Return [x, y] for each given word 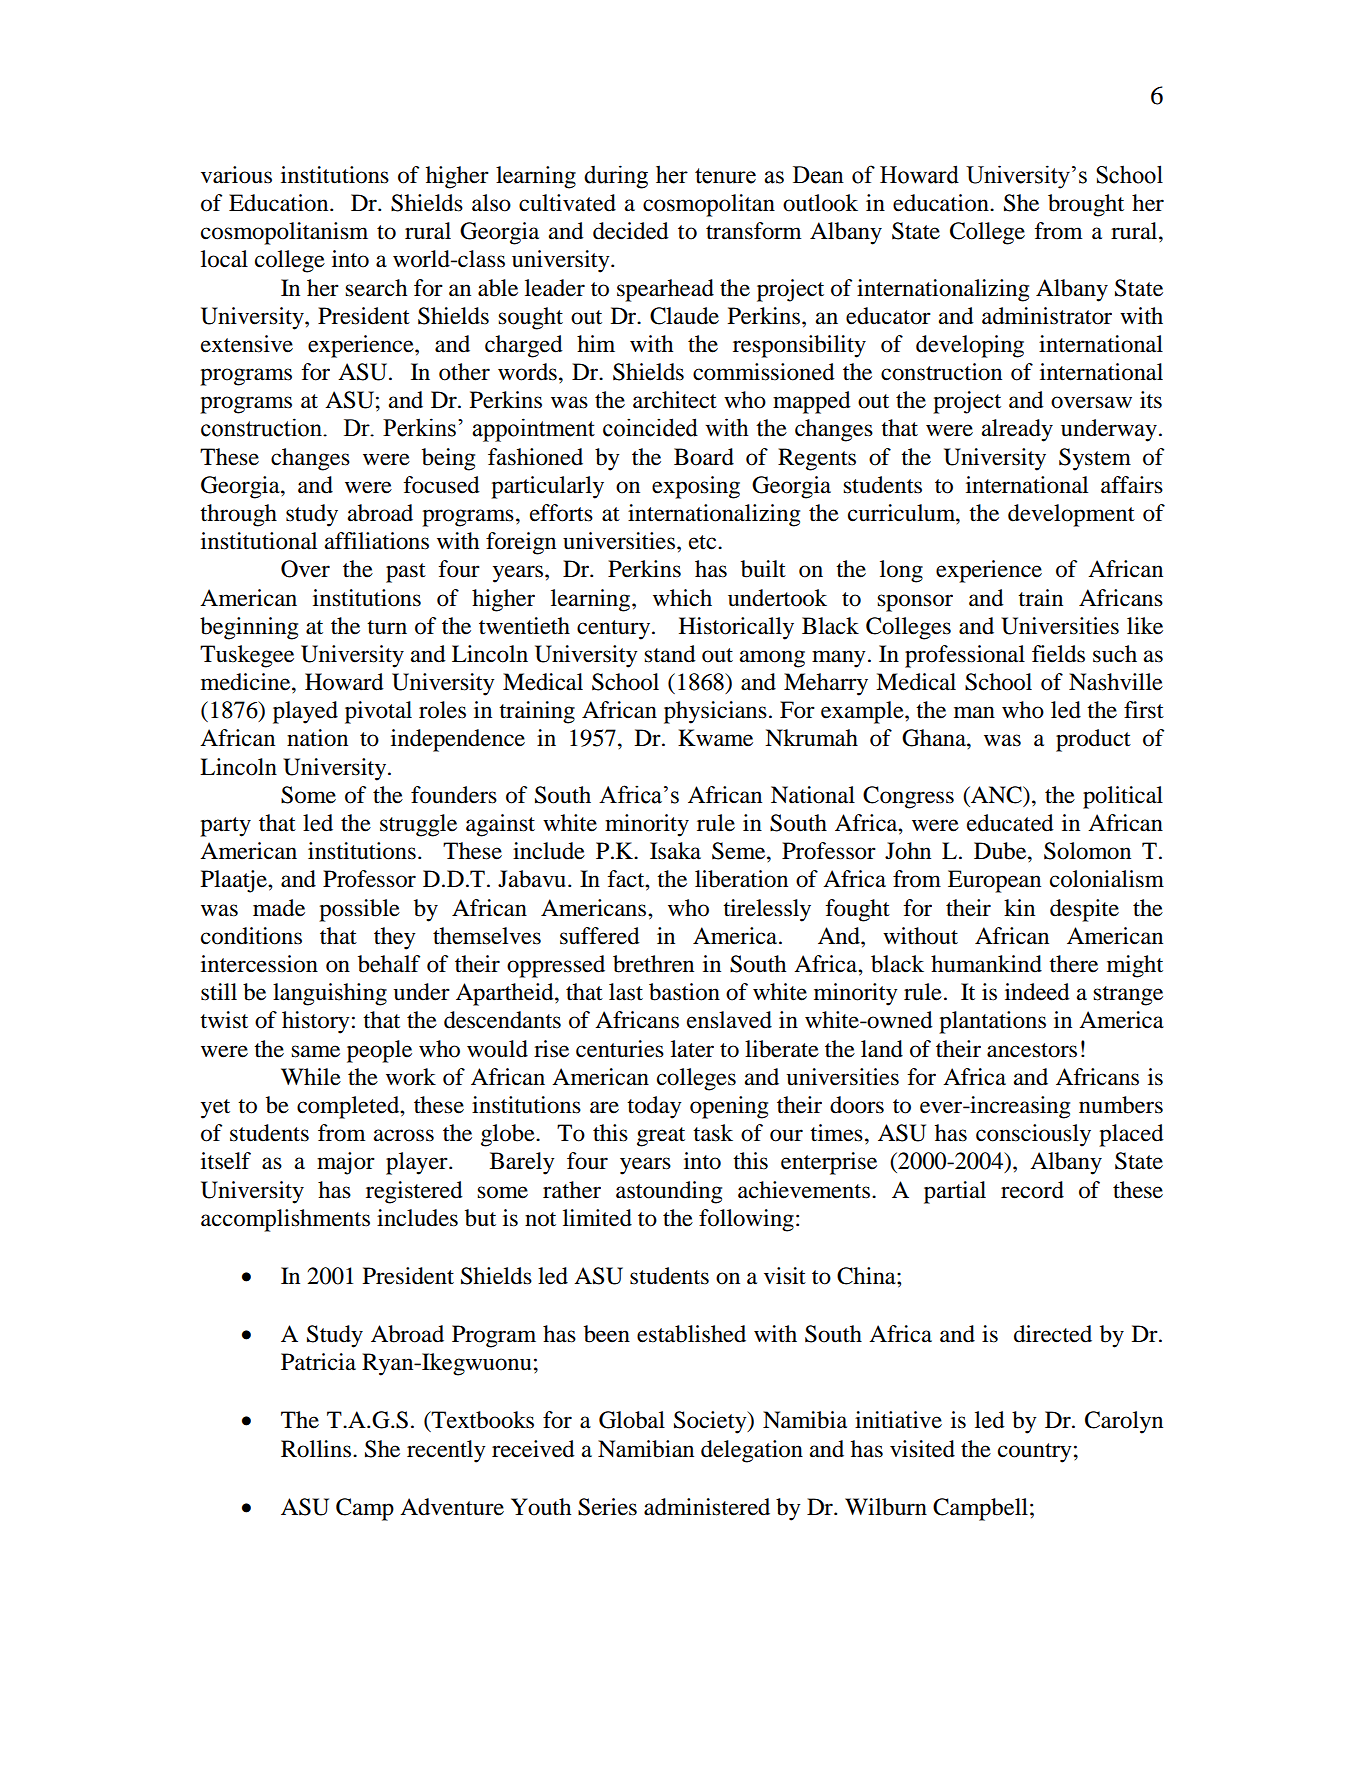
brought [1086, 205]
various [236, 175]
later [692, 1049]
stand [670, 654]
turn [387, 627]
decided [631, 231]
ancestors [1032, 1050]
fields [1058, 654]
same [315, 1051]
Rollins [316, 1449]
